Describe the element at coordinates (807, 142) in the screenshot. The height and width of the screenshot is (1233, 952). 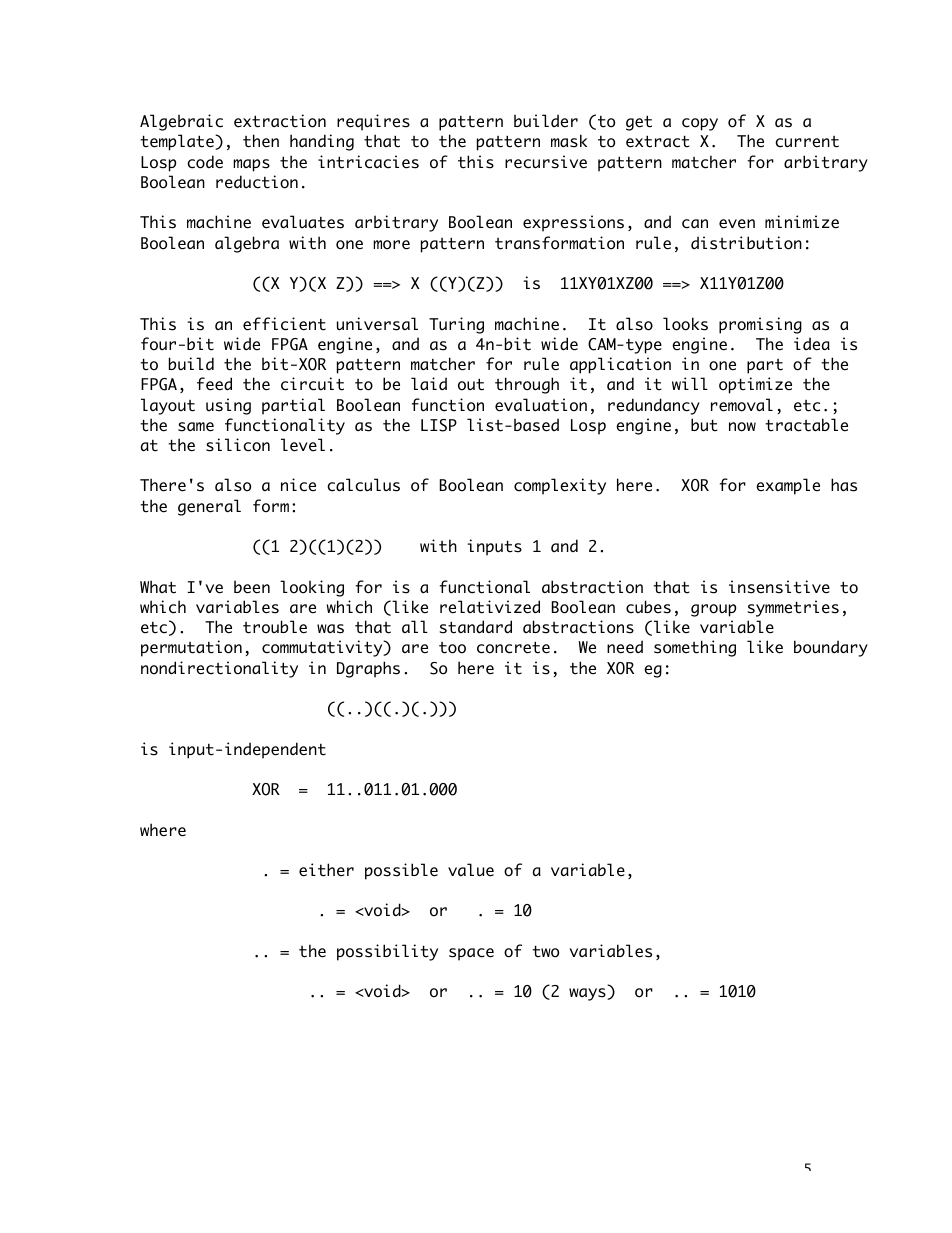
I see `current` at that location.
